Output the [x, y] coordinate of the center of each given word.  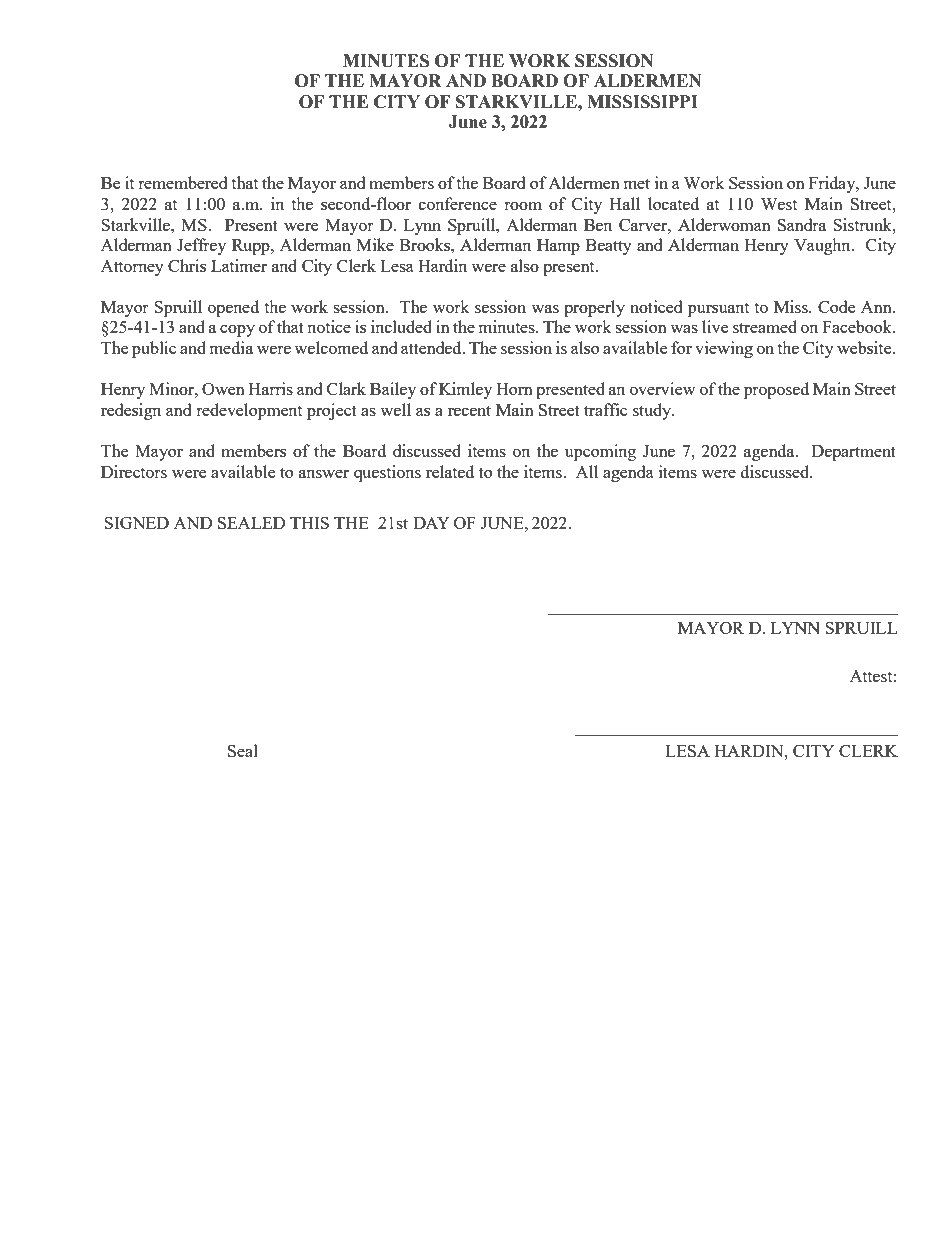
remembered [182, 182]
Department [854, 453]
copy [237, 331]
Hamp [558, 247]
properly [594, 308]
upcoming [600, 452]
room [523, 206]
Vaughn [823, 246]
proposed [776, 390]
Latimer [239, 265]
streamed [765, 326]
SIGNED [136, 523]
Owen [223, 389]
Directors [134, 471]
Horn [514, 389]
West [779, 204]
